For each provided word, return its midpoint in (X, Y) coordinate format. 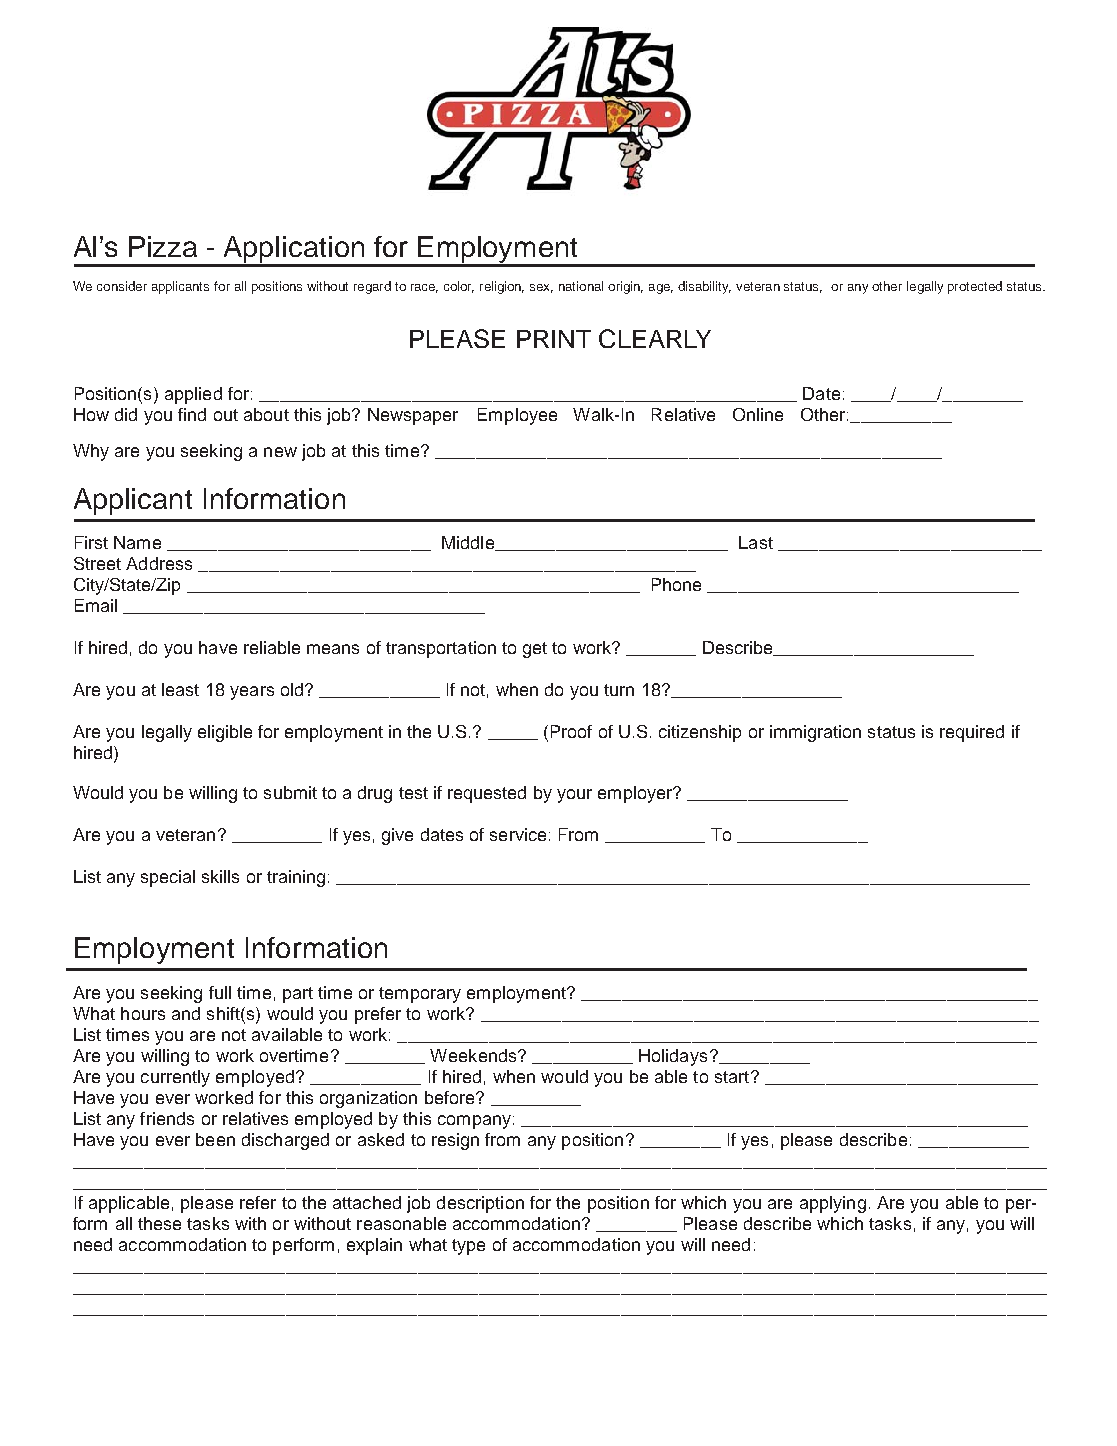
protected (975, 287)
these (159, 1223)
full (220, 992)
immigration (815, 733)
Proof (571, 731)
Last (756, 542)
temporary (420, 995)
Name (137, 542)
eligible (225, 733)
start (733, 1077)
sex (541, 288)
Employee (517, 416)
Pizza (163, 246)
